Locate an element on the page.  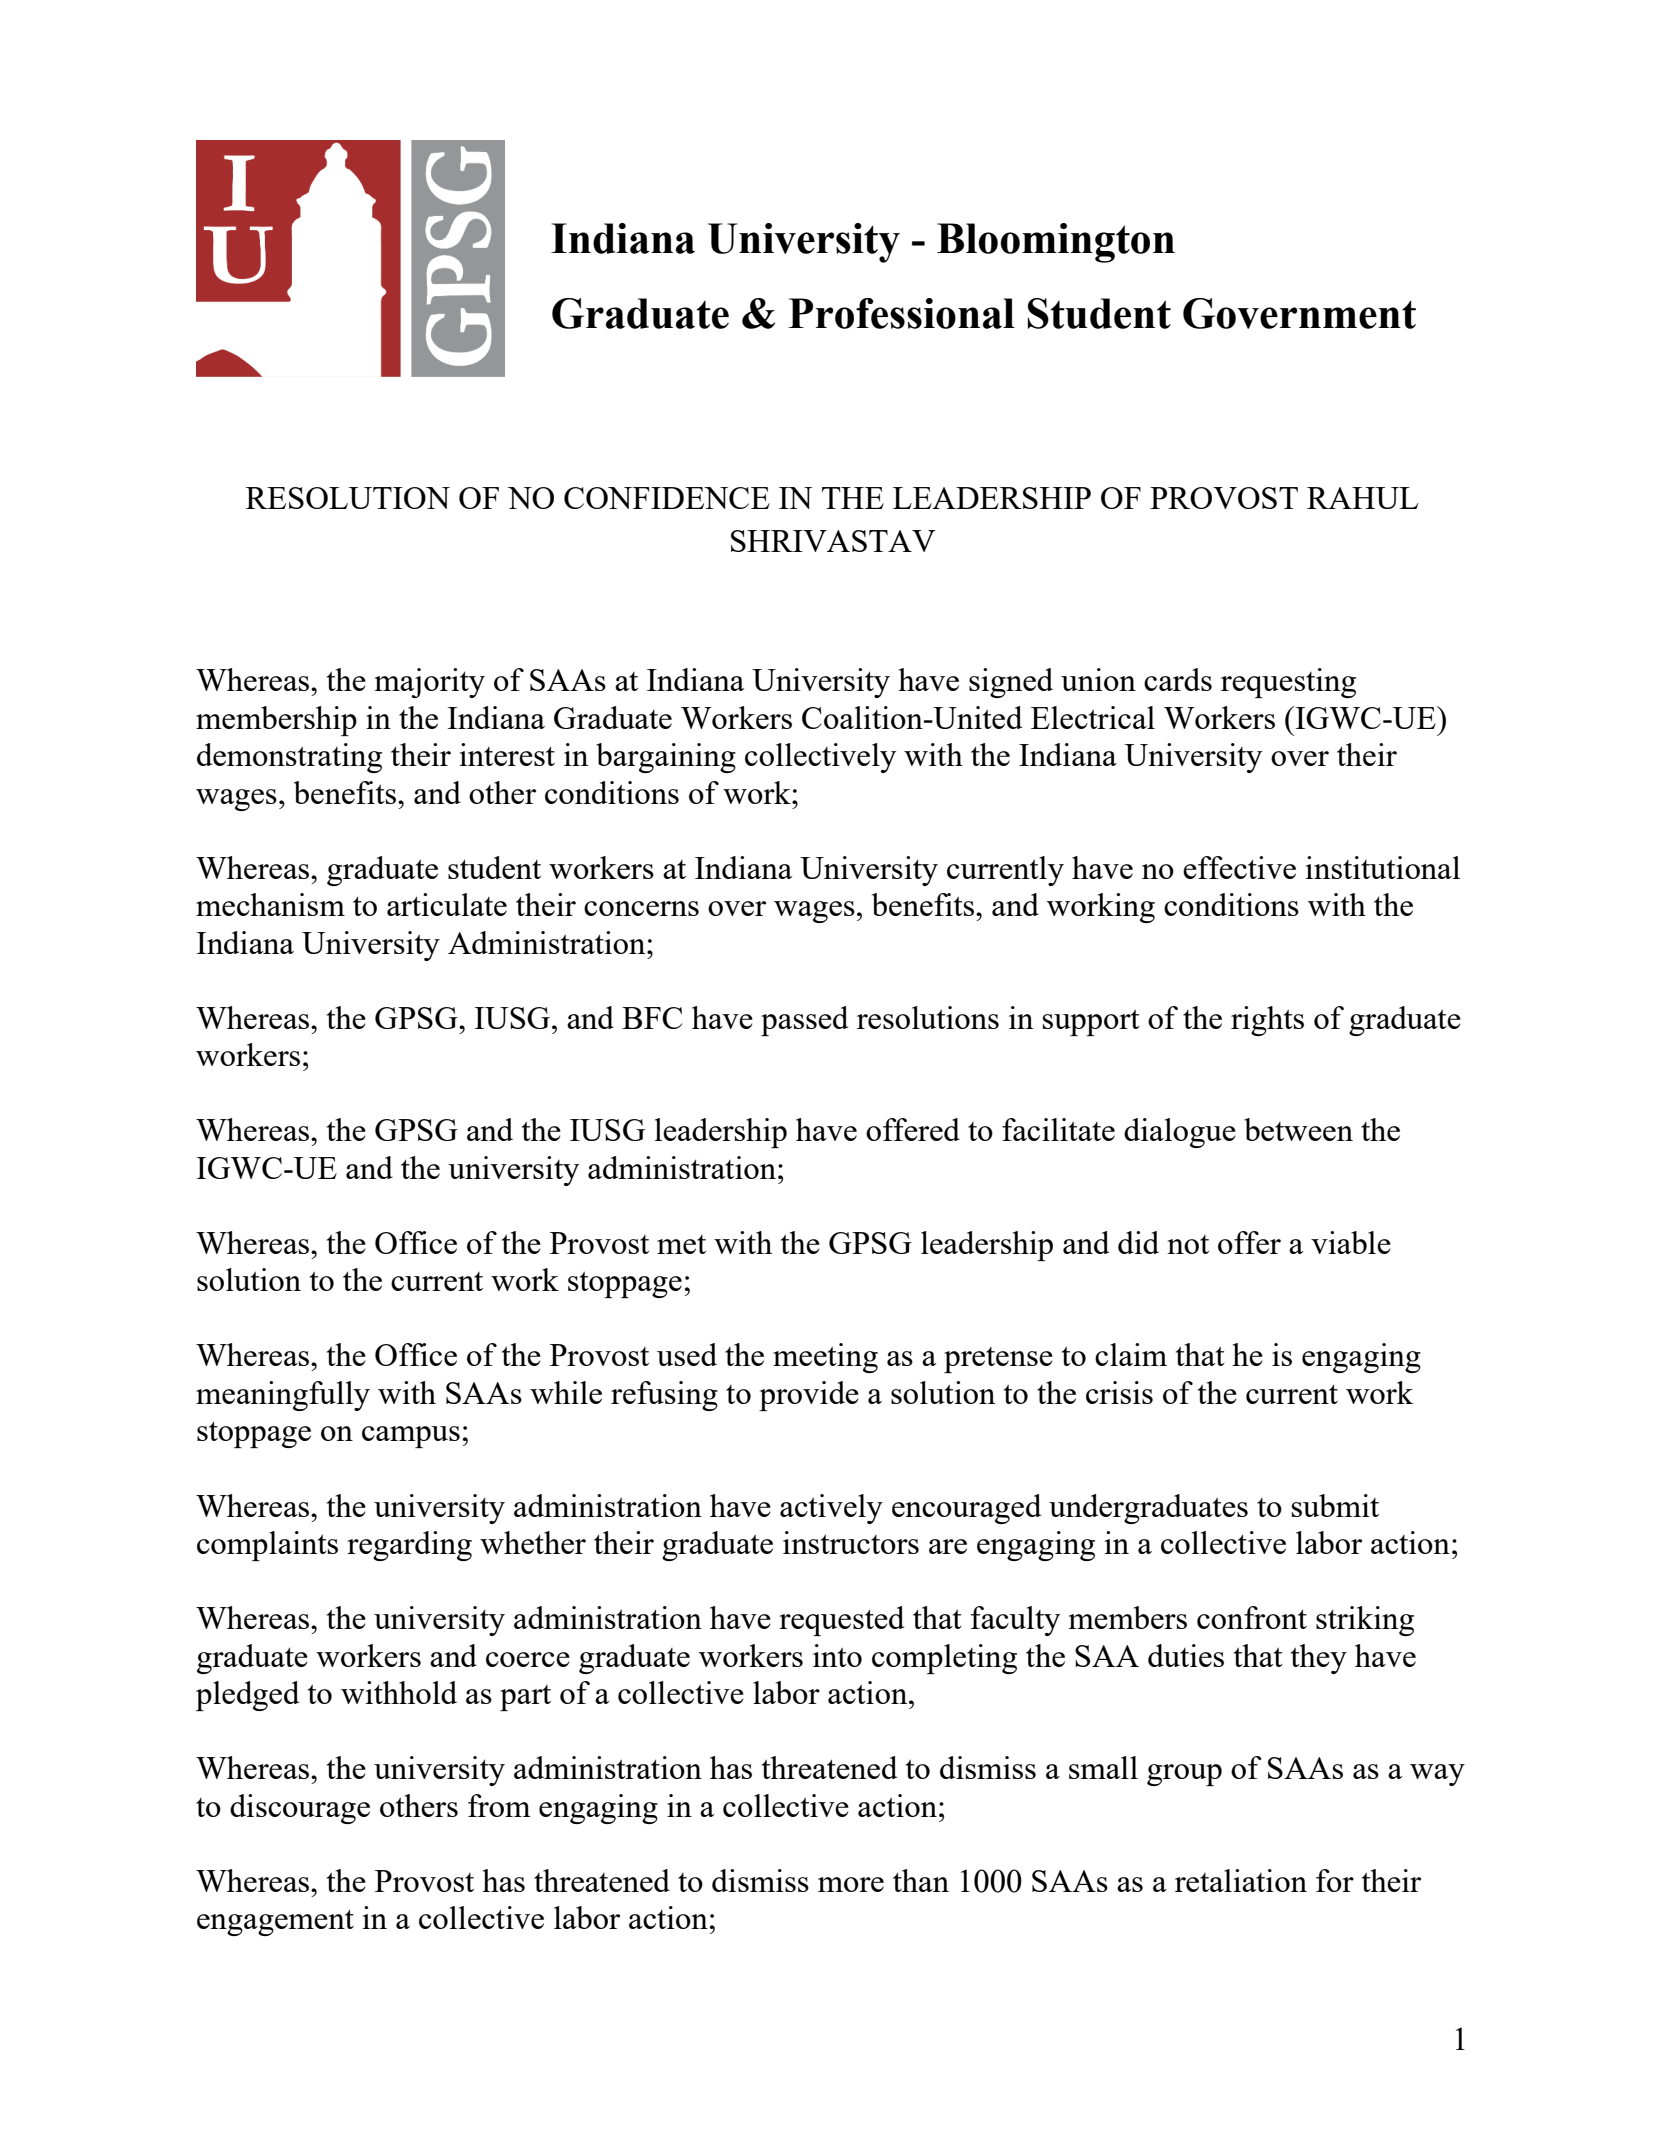
discourage is located at coordinates (300, 1809).
